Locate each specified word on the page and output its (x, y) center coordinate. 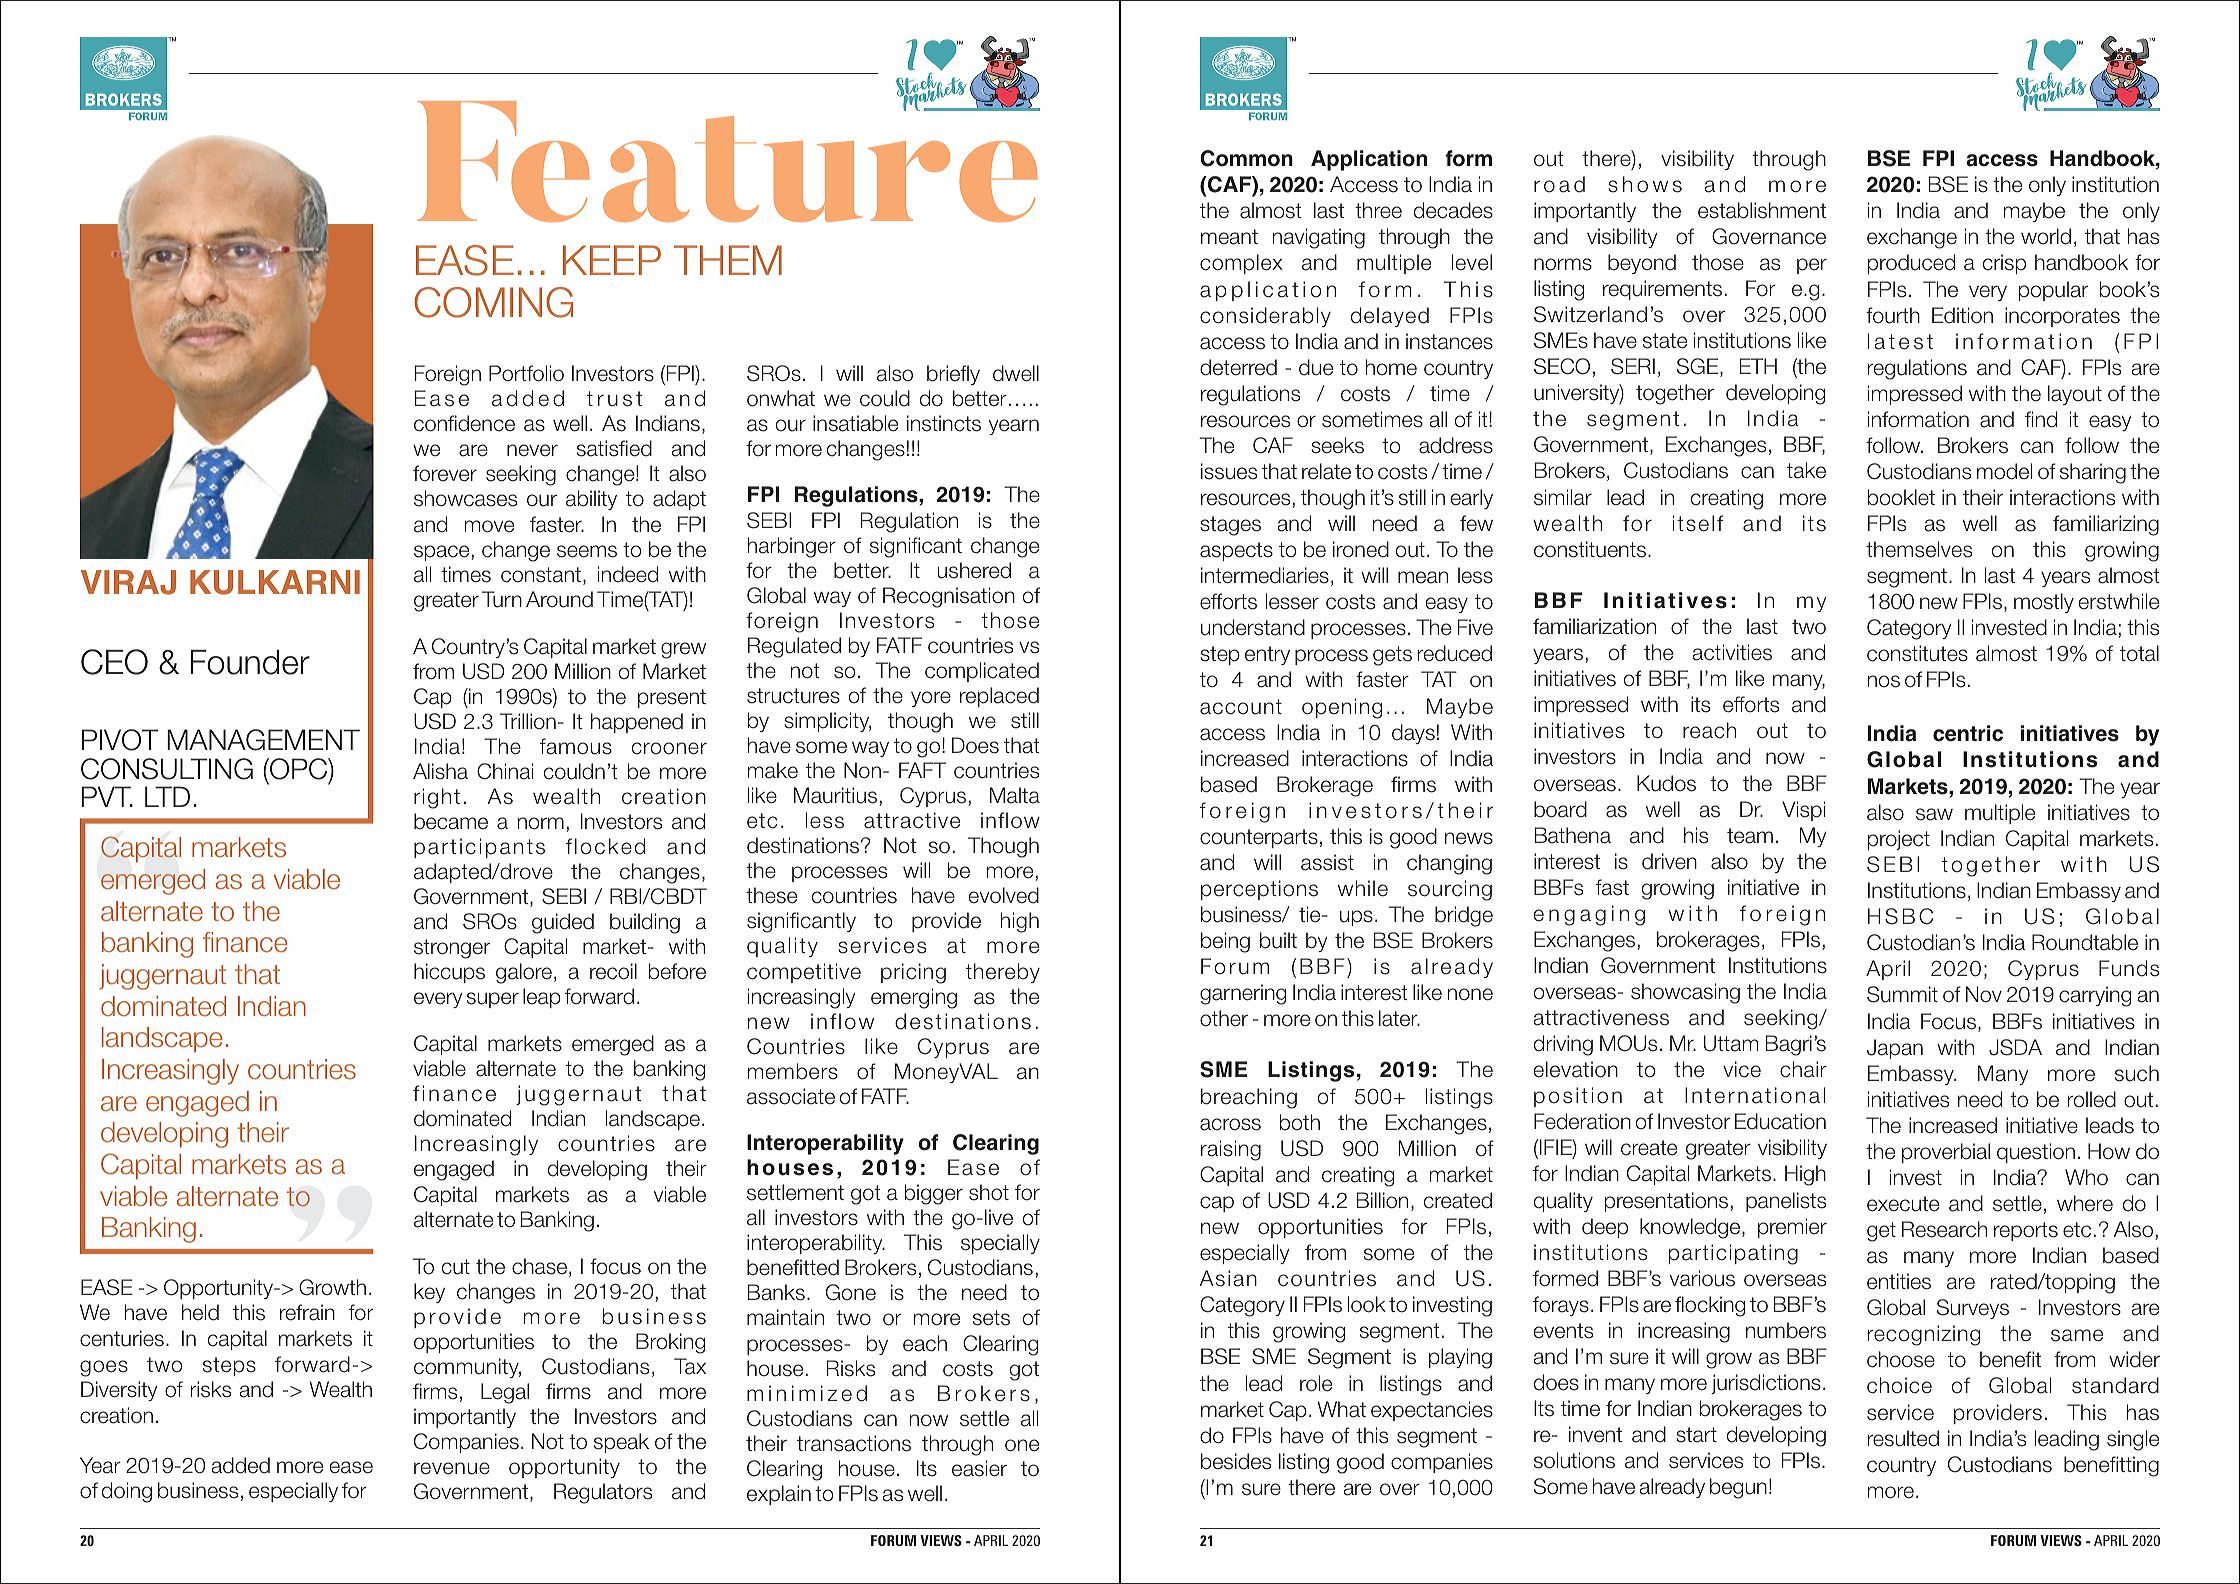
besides (1236, 1461)
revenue (452, 1468)
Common (1246, 158)
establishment (1762, 210)
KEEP (612, 260)
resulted (1903, 1438)
